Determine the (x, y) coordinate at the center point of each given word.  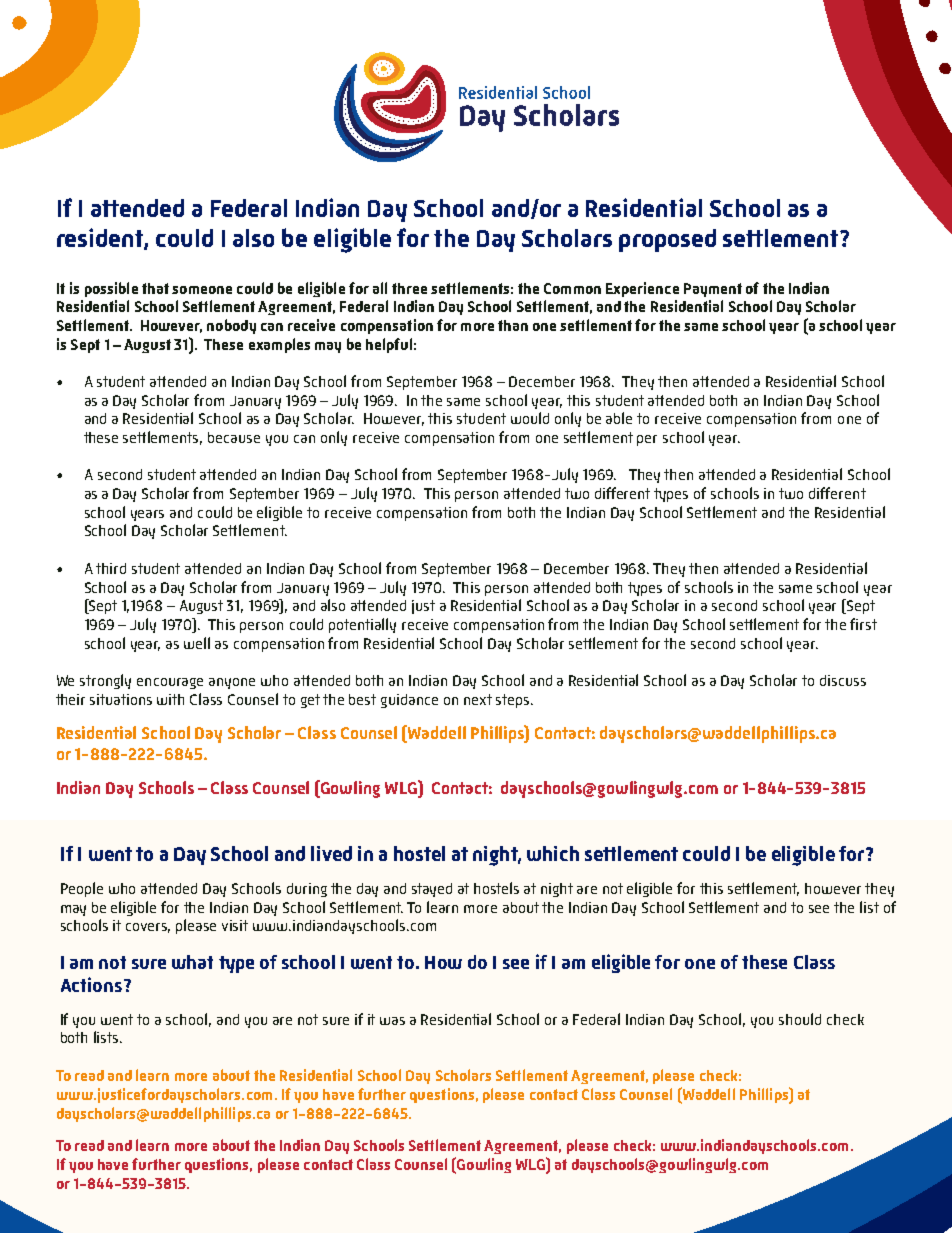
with (170, 699)
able (619, 418)
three (409, 288)
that (155, 288)
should (800, 1019)
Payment (713, 290)
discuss (843, 680)
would (530, 418)
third (111, 568)
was (392, 1021)
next (478, 699)
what (192, 962)
